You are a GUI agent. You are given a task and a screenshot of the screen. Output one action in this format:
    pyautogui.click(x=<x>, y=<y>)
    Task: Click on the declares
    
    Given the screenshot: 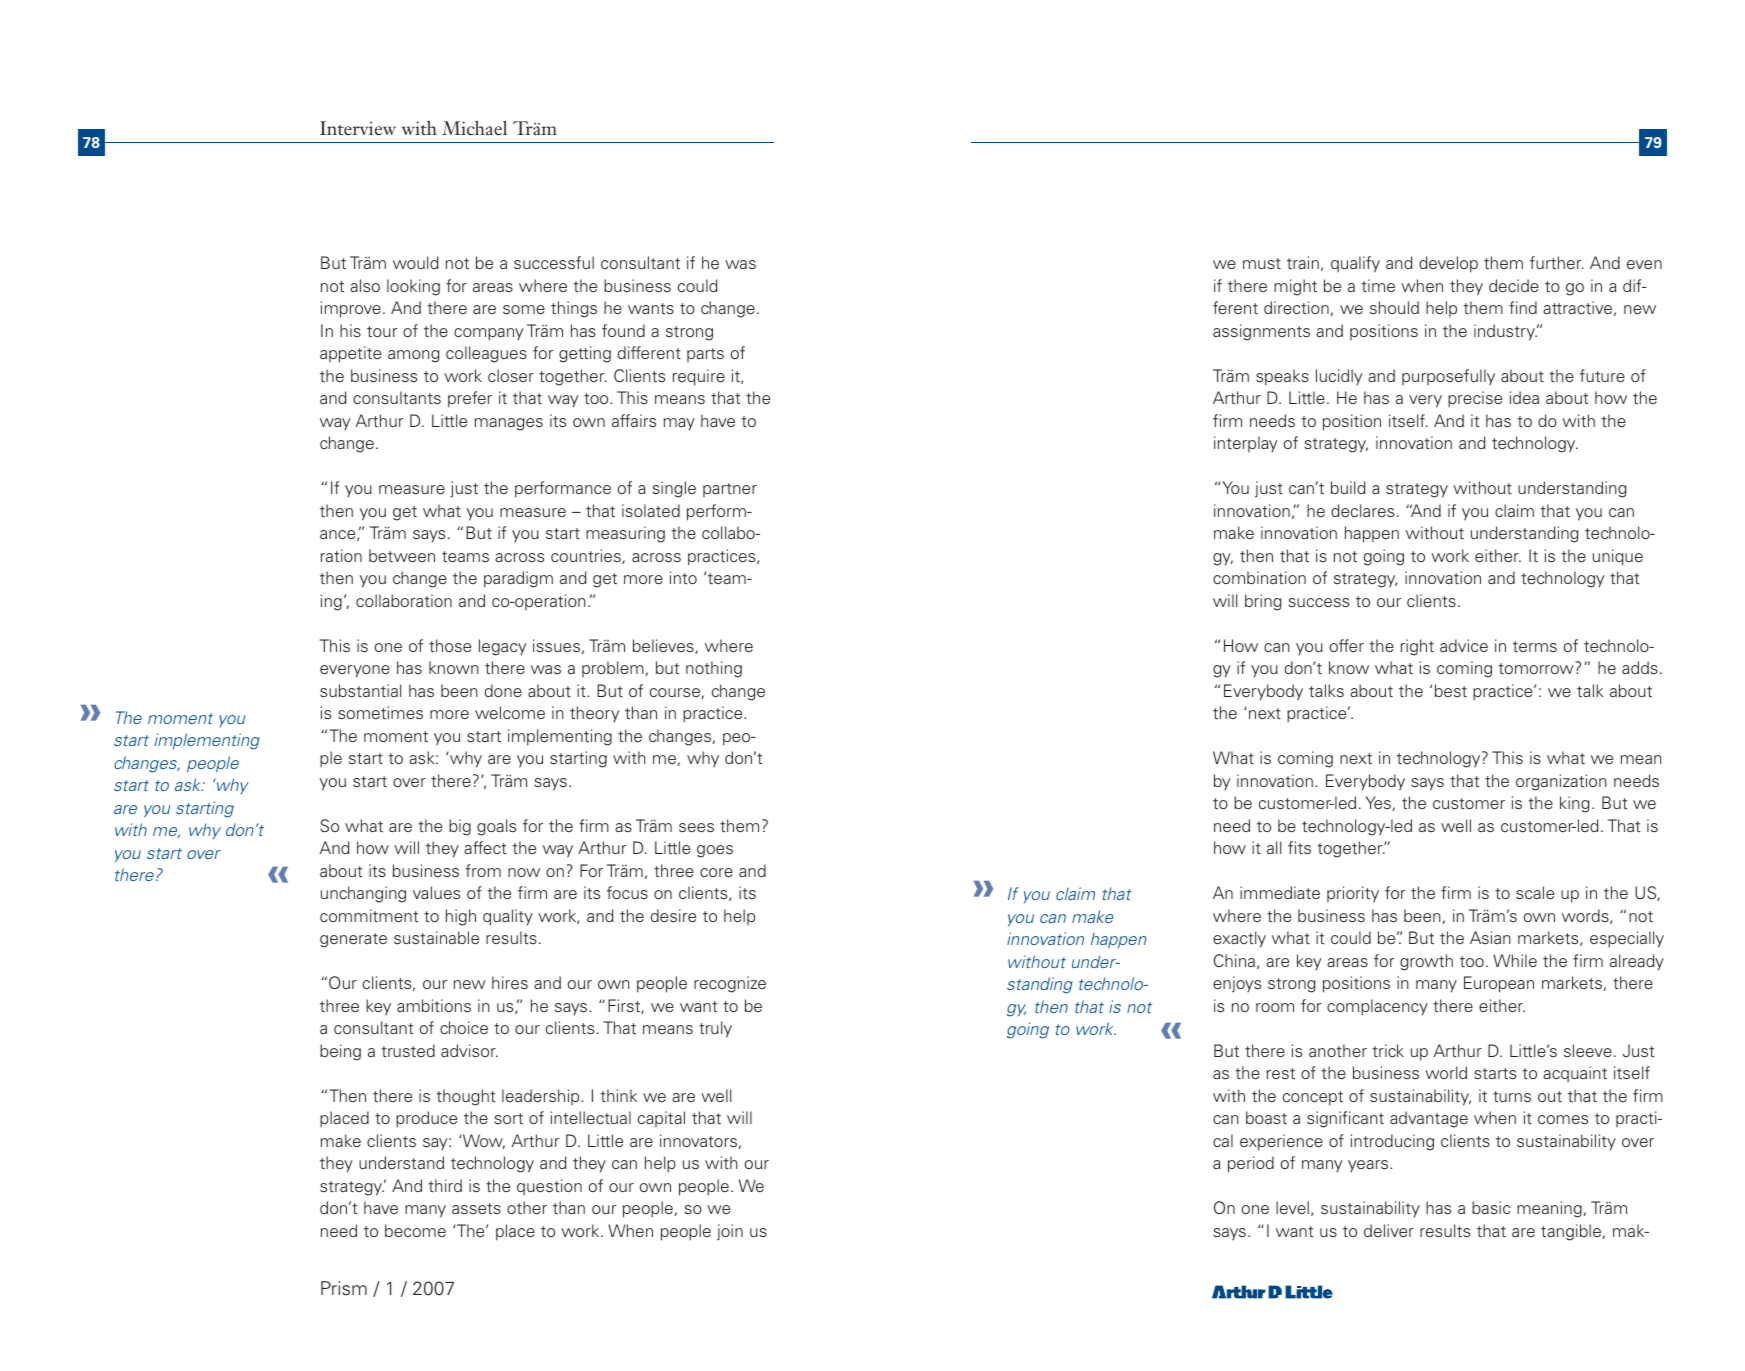 What is the action you would take?
    pyautogui.click(x=1362, y=511)
